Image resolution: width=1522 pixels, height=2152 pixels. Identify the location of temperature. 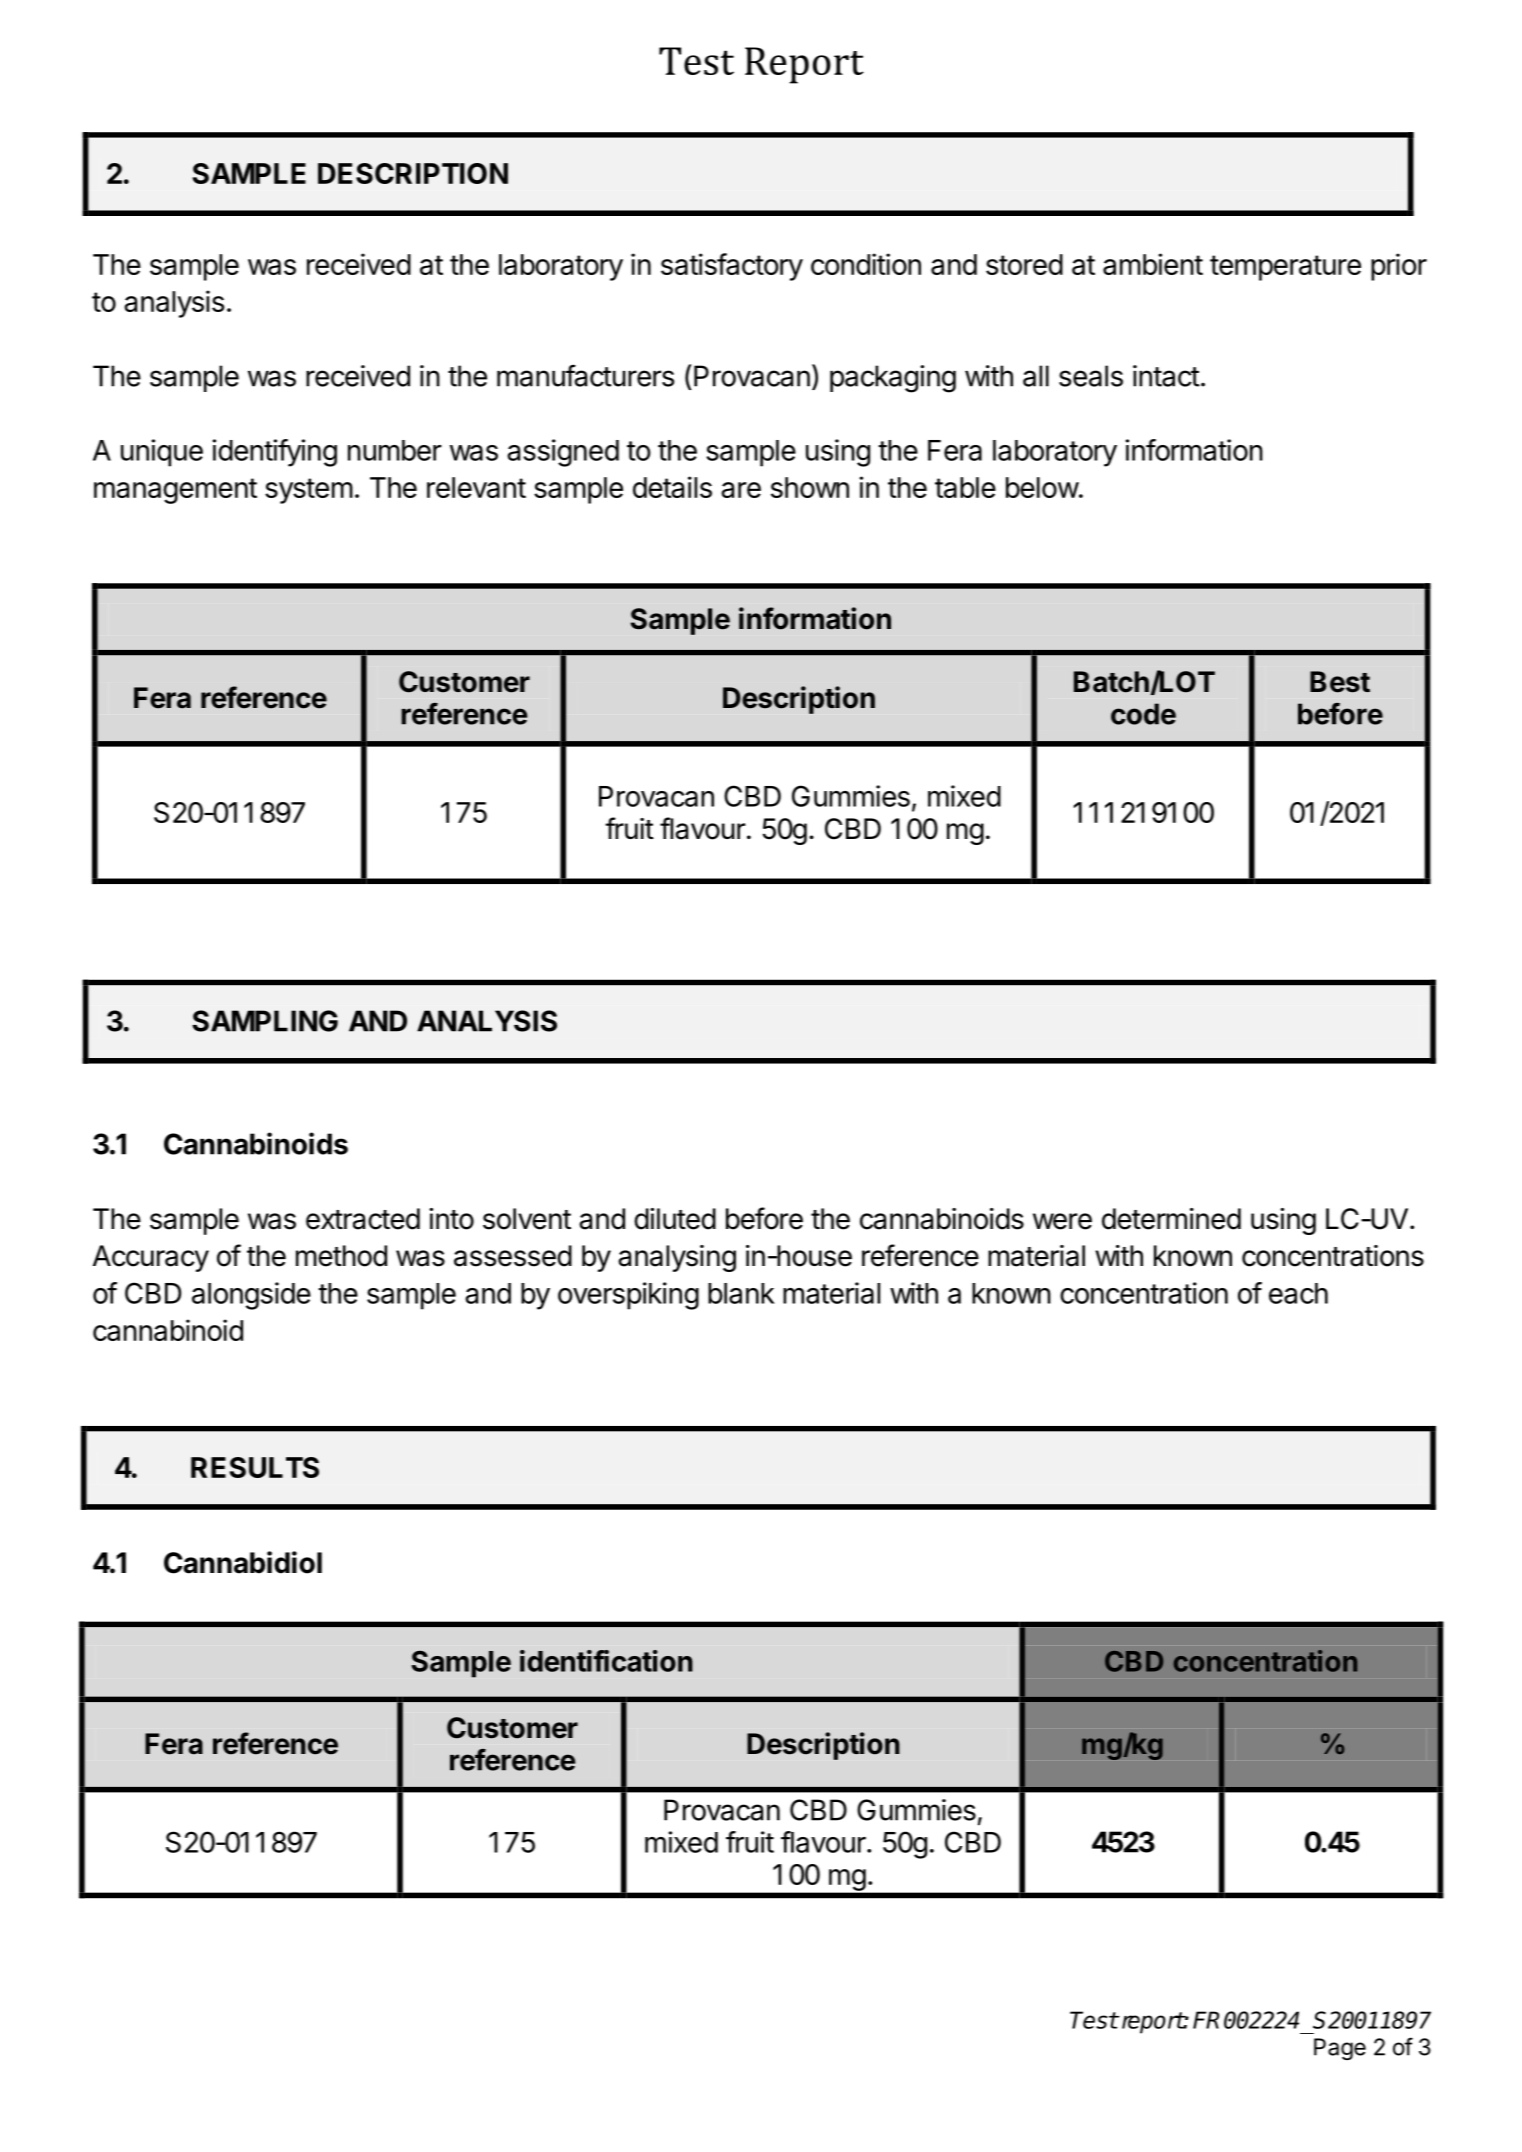
(1285, 268).
